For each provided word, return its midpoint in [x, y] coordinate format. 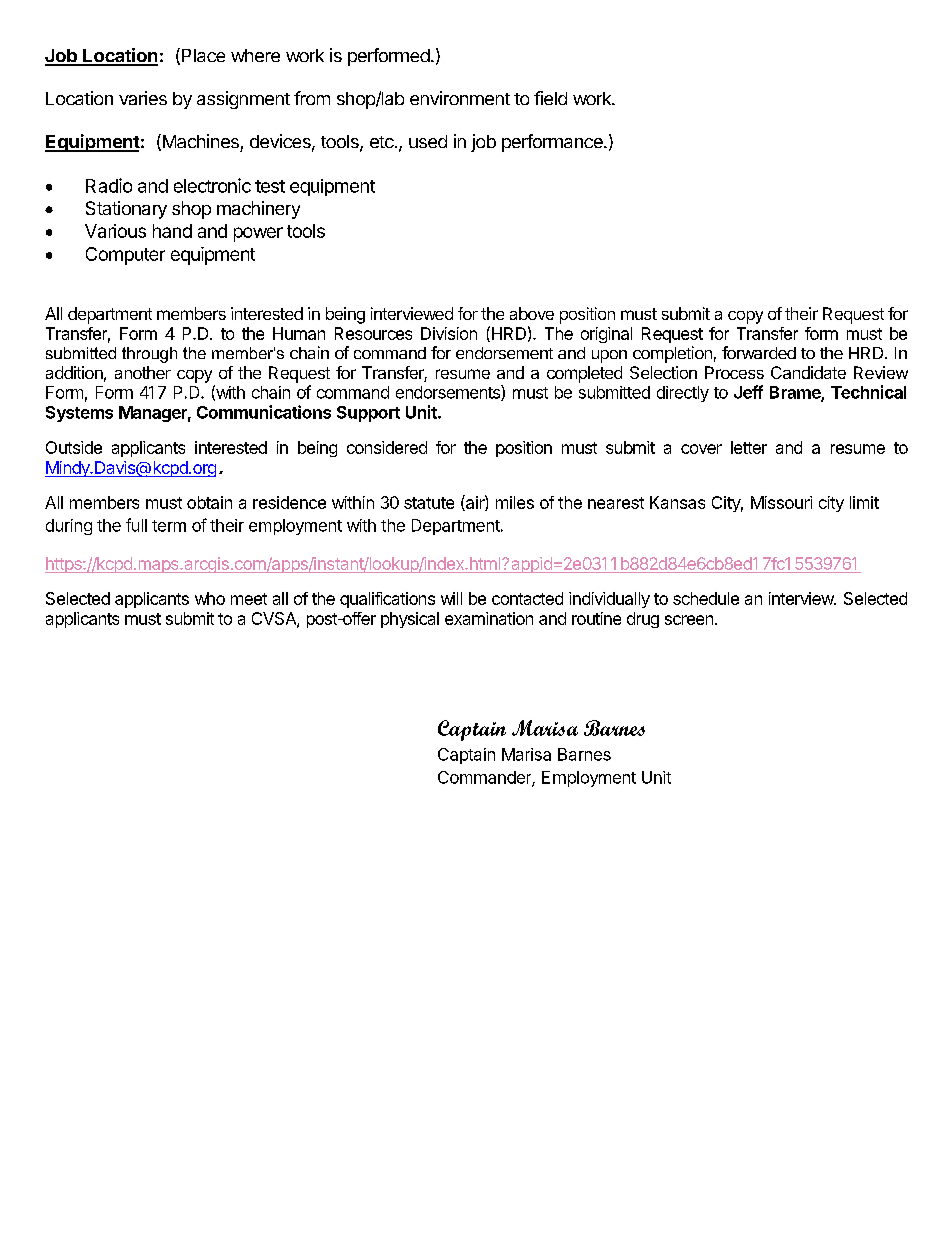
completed [584, 374]
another [143, 372]
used [428, 141]
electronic [212, 185]
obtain [209, 502]
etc [383, 142]
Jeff [748, 392]
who [210, 598]
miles [515, 502]
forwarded [759, 352]
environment [460, 98]
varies [143, 98]
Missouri [781, 502]
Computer [125, 256]
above [532, 313]
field [550, 98]
